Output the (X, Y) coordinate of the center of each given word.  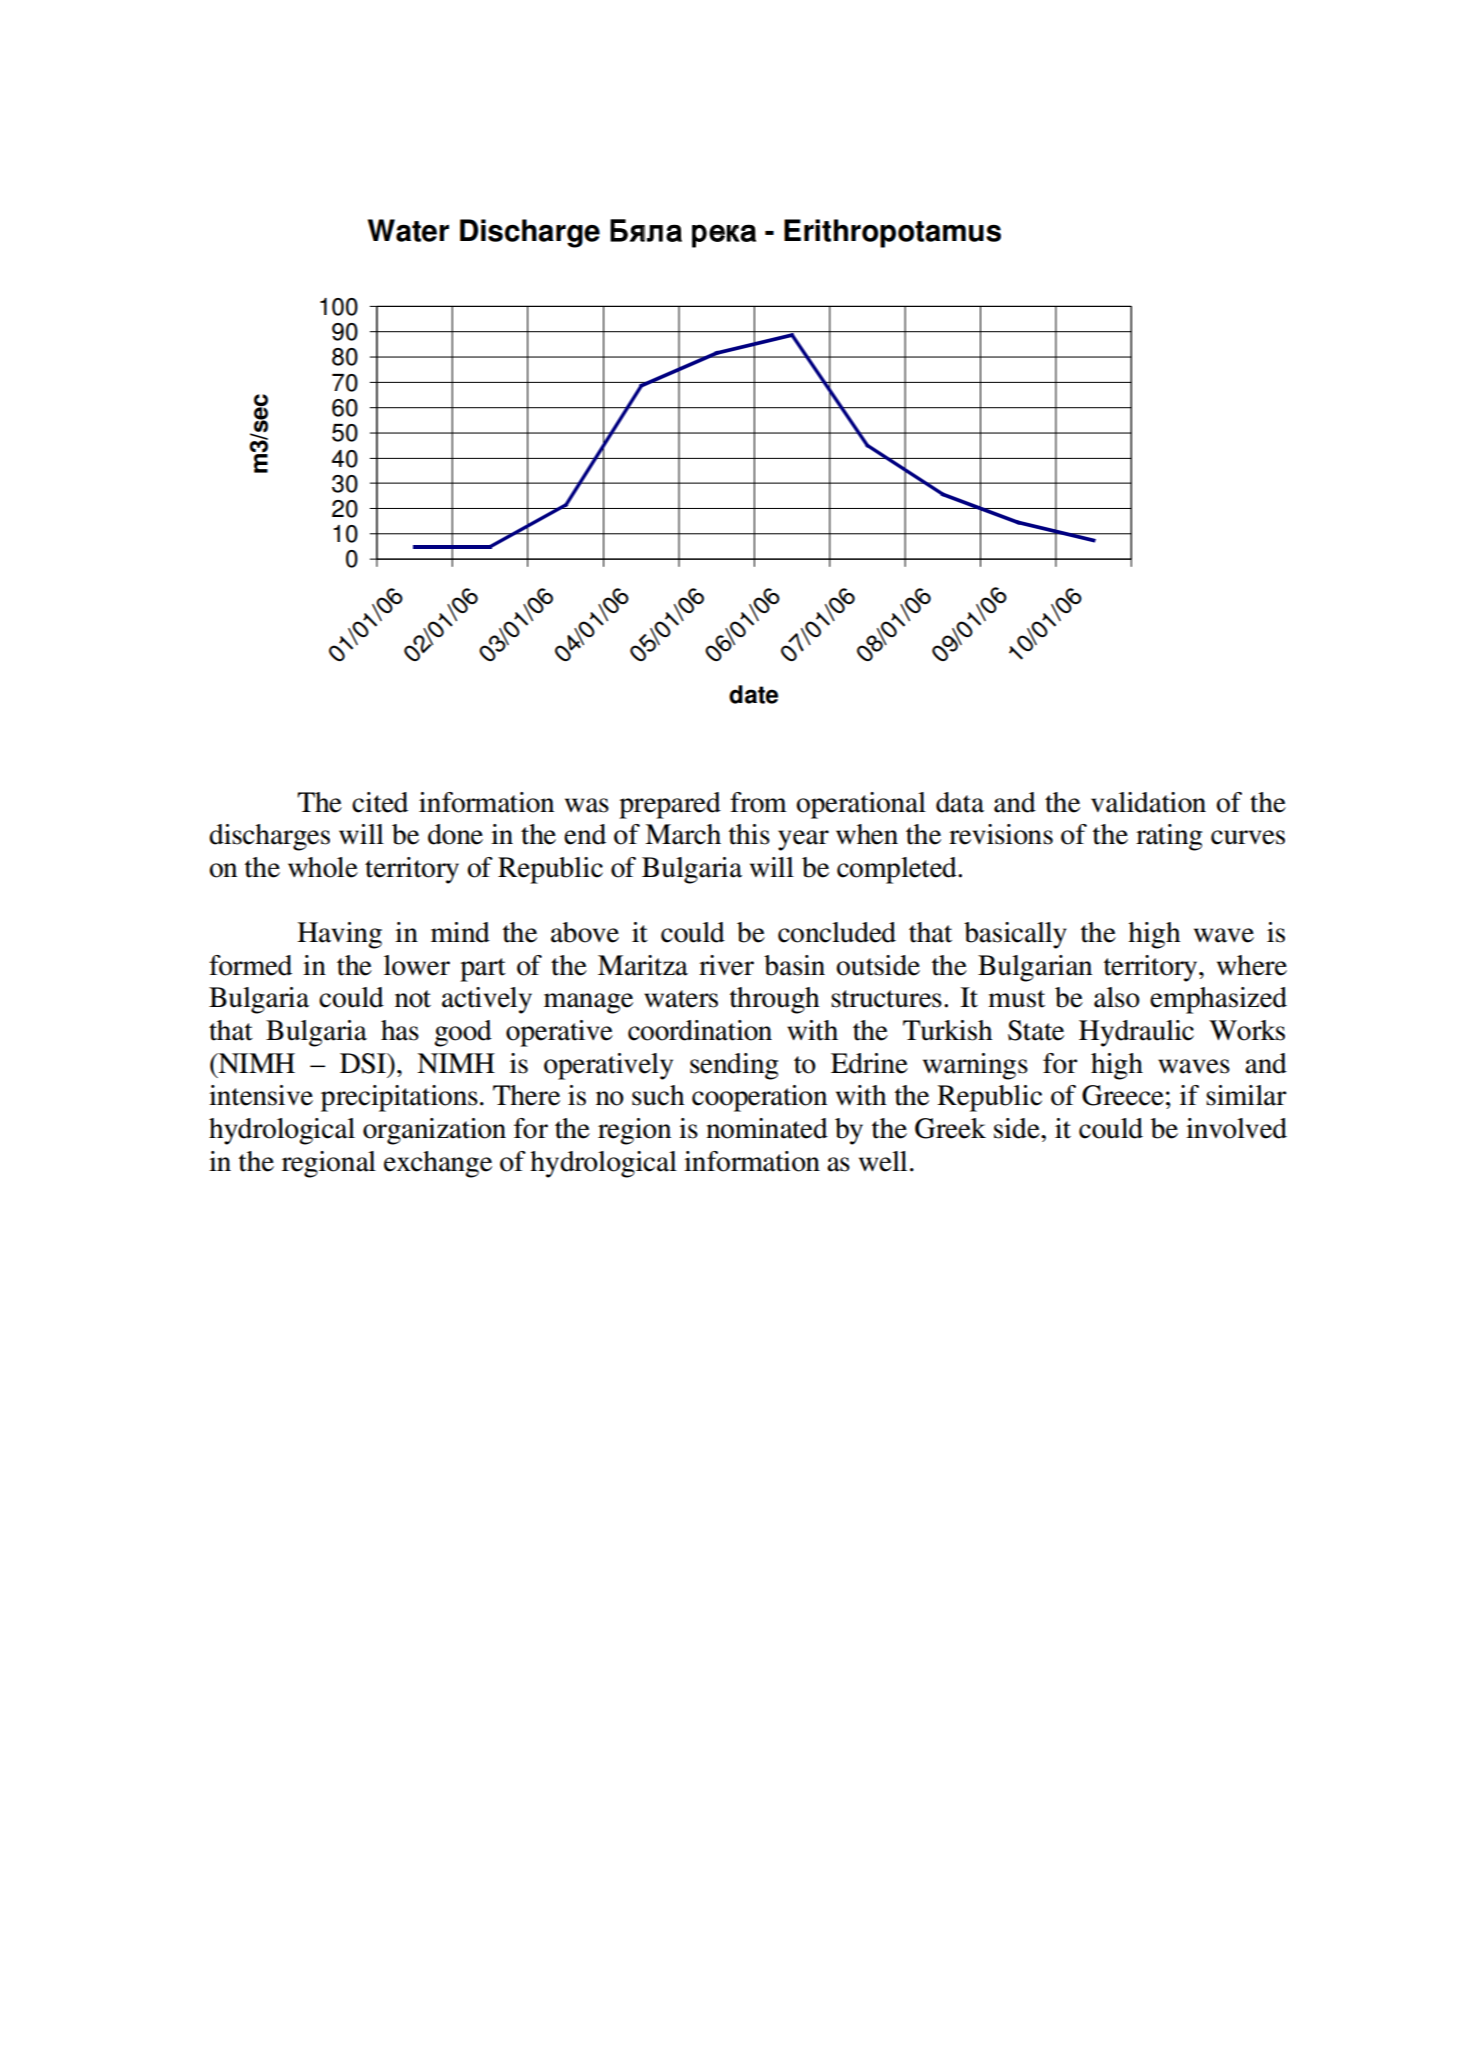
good (463, 1033)
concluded (837, 932)
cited (380, 802)
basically (1015, 935)
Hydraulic (1136, 1033)
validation (1148, 802)
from (758, 802)
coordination (700, 1030)
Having (339, 935)
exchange (438, 1164)
